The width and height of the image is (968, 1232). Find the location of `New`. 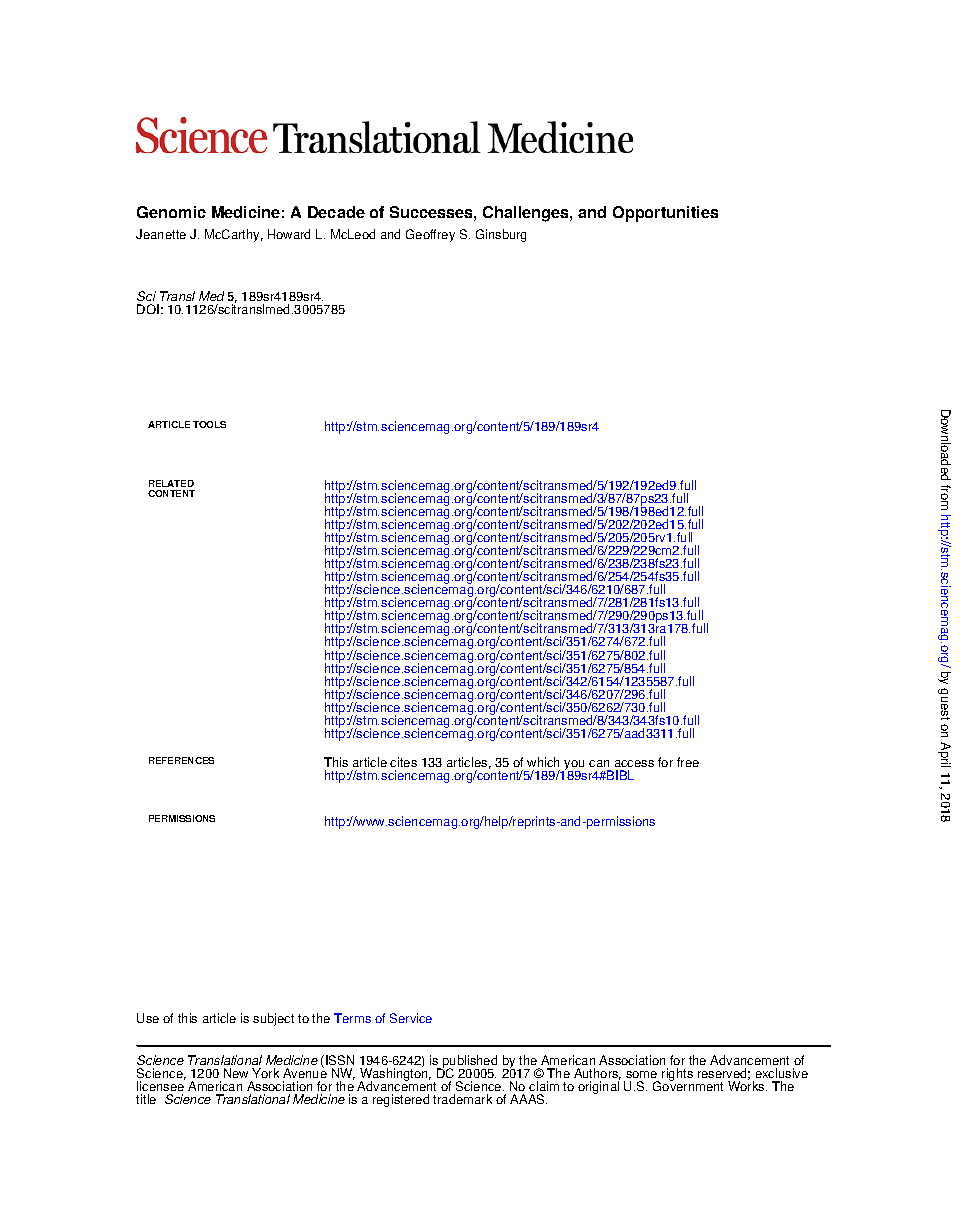

New is located at coordinates (236, 1073).
